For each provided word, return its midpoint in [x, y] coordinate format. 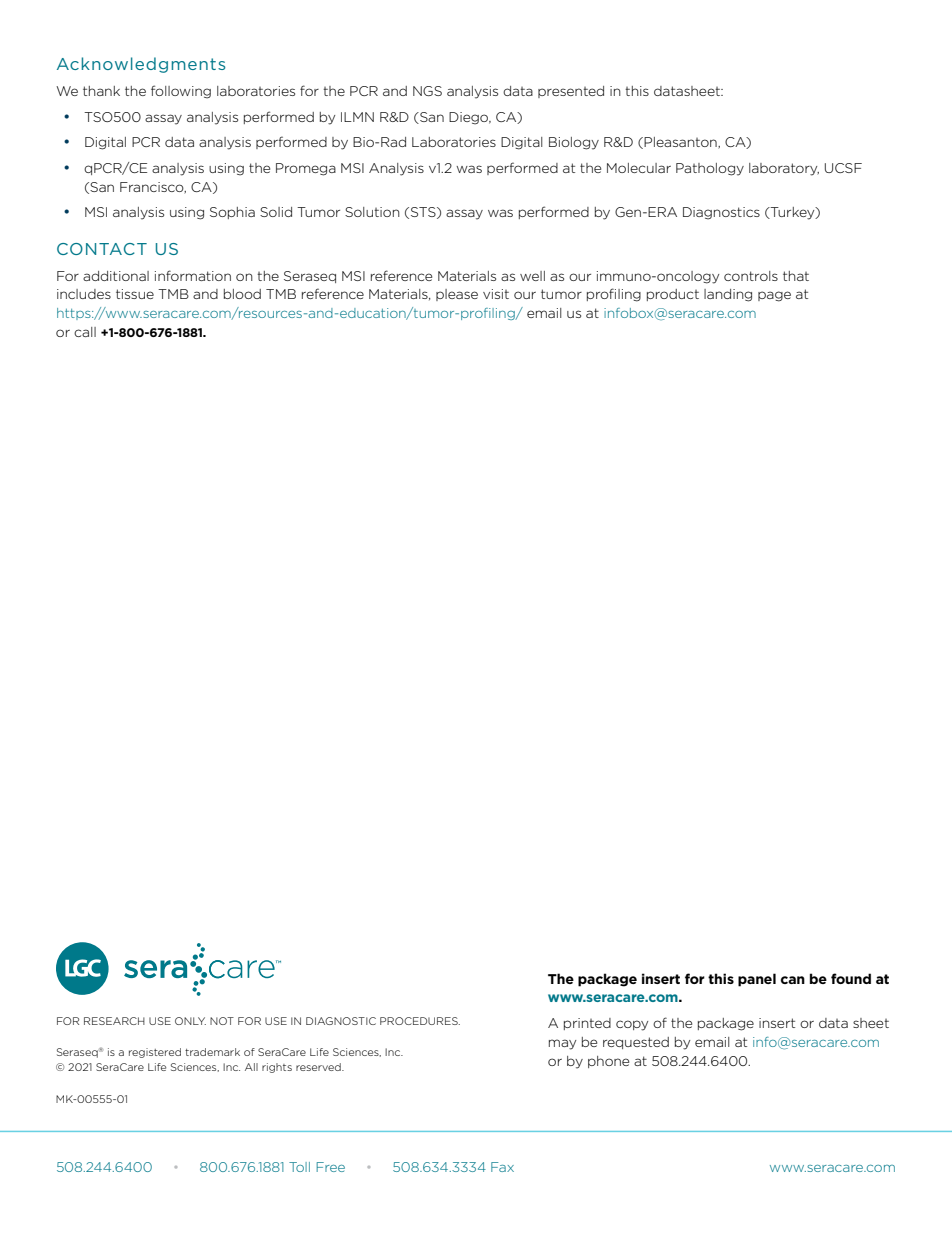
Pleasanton [681, 143]
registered [155, 1053]
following [181, 92]
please [457, 295]
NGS [427, 91]
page [774, 296]
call [85, 332]
